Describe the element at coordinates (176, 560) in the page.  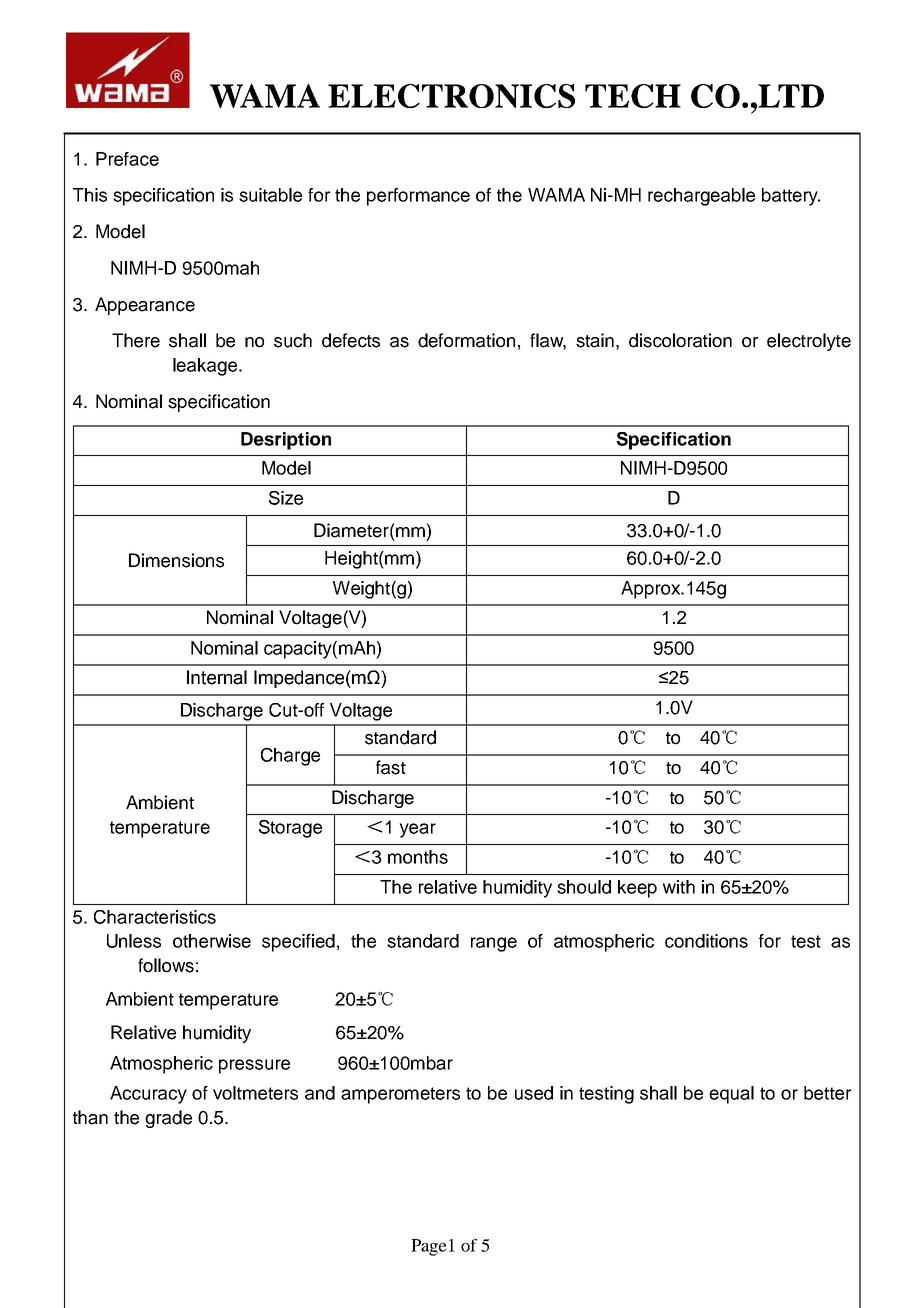
I see `Dimensions` at that location.
